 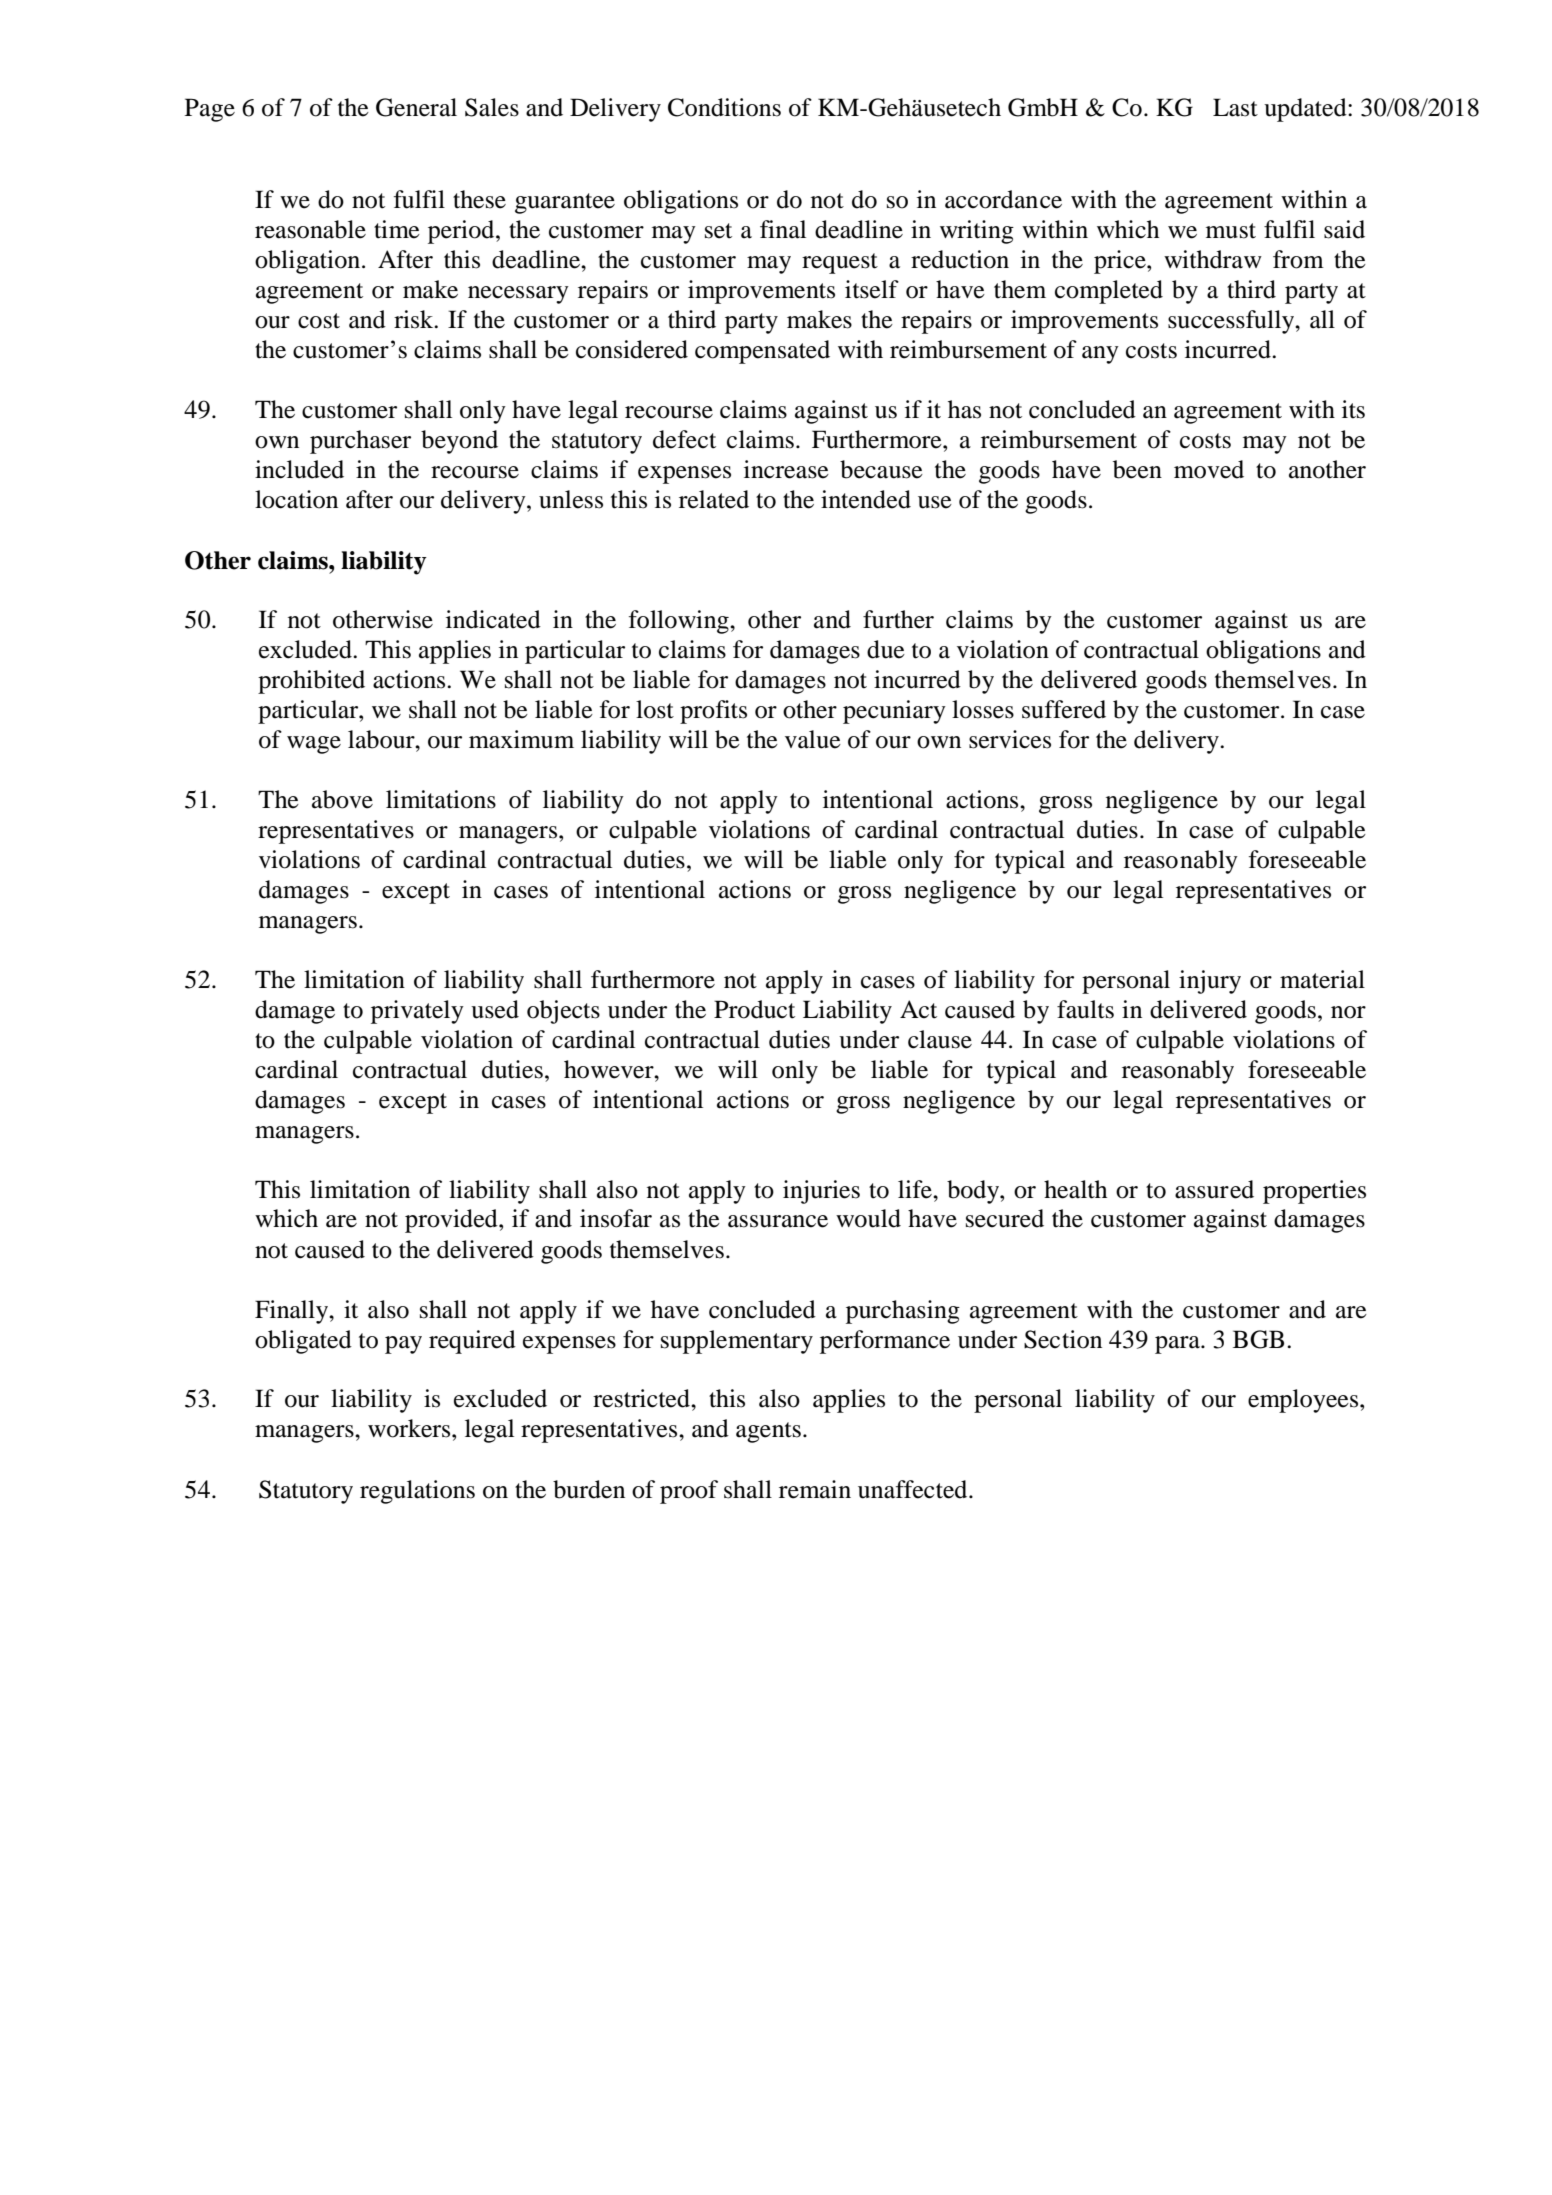 I want to click on General, so click(x=416, y=107).
